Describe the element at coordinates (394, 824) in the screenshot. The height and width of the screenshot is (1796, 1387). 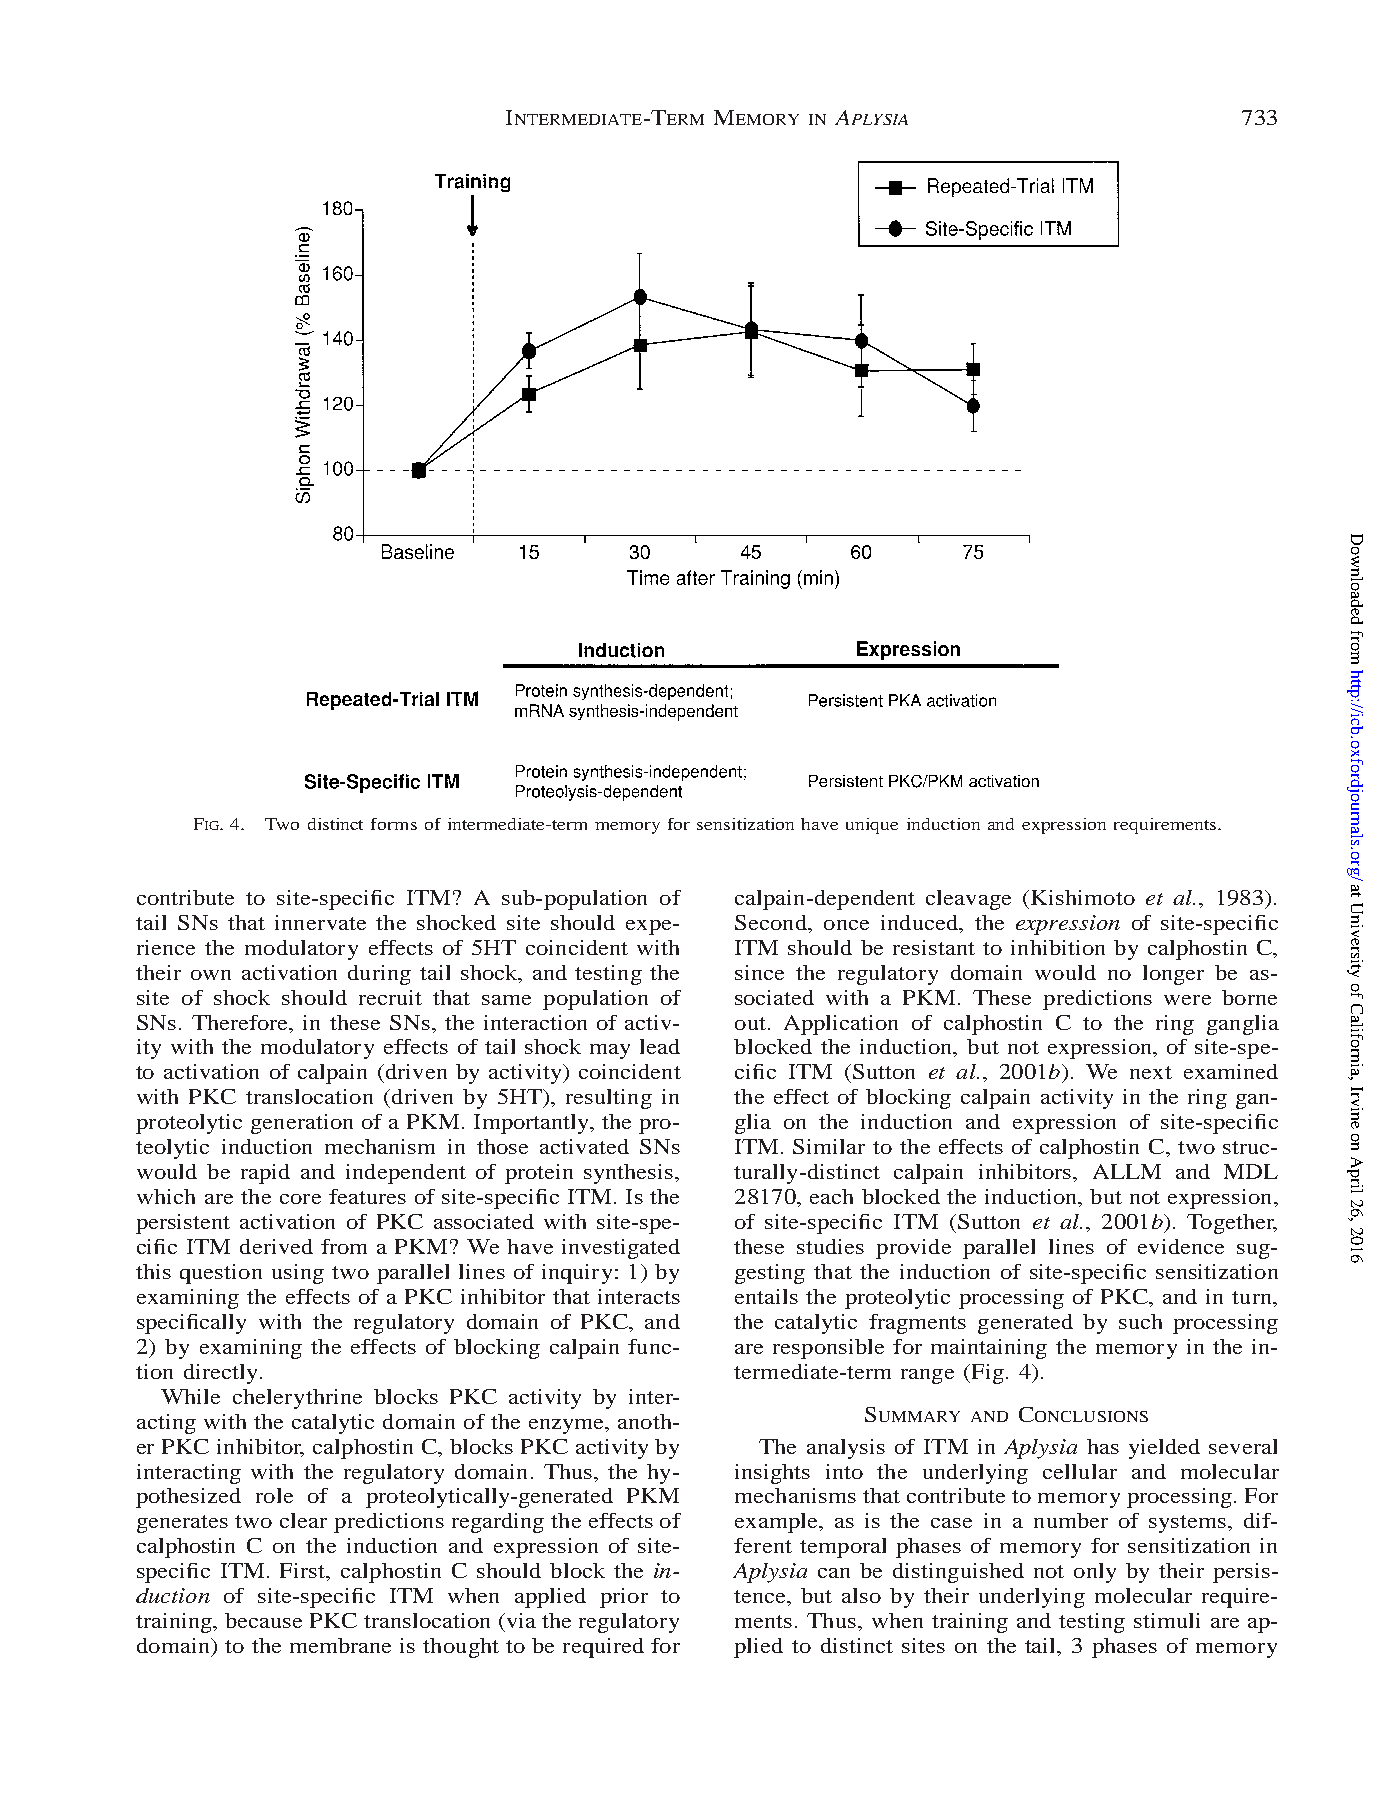
I see `forms` at that location.
